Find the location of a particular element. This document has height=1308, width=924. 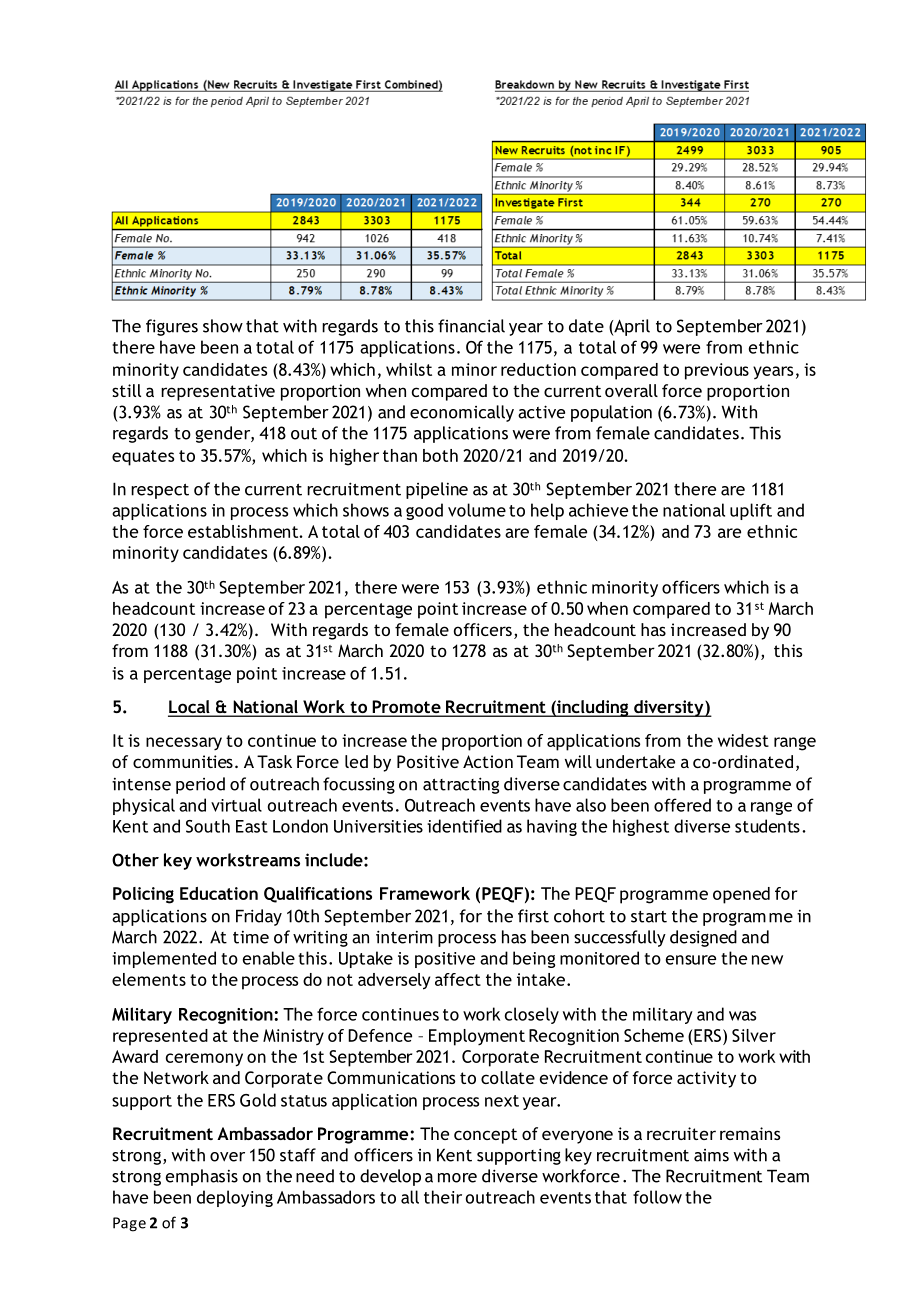

figures is located at coordinates (172, 327).
